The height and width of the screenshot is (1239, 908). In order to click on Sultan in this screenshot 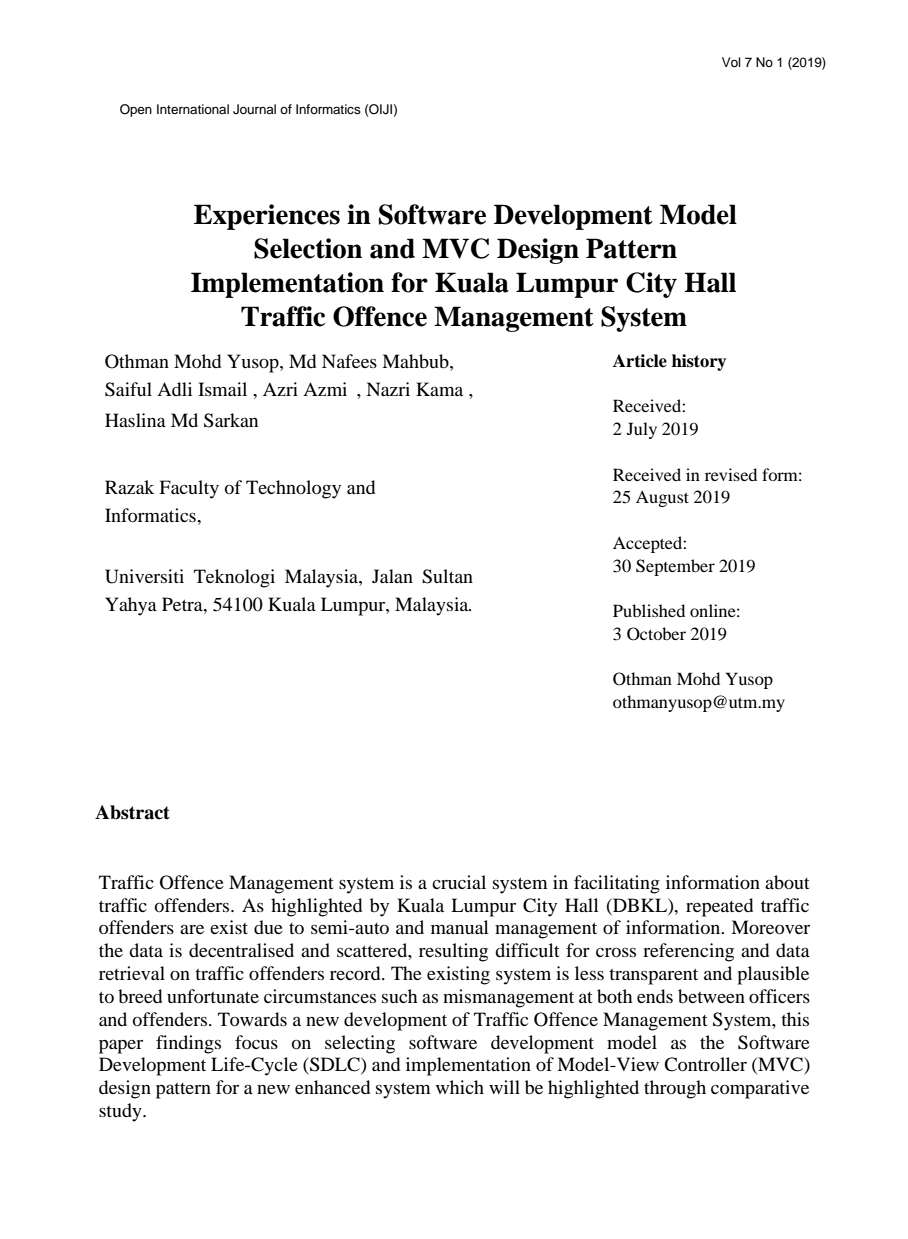, I will do `click(447, 576)`.
